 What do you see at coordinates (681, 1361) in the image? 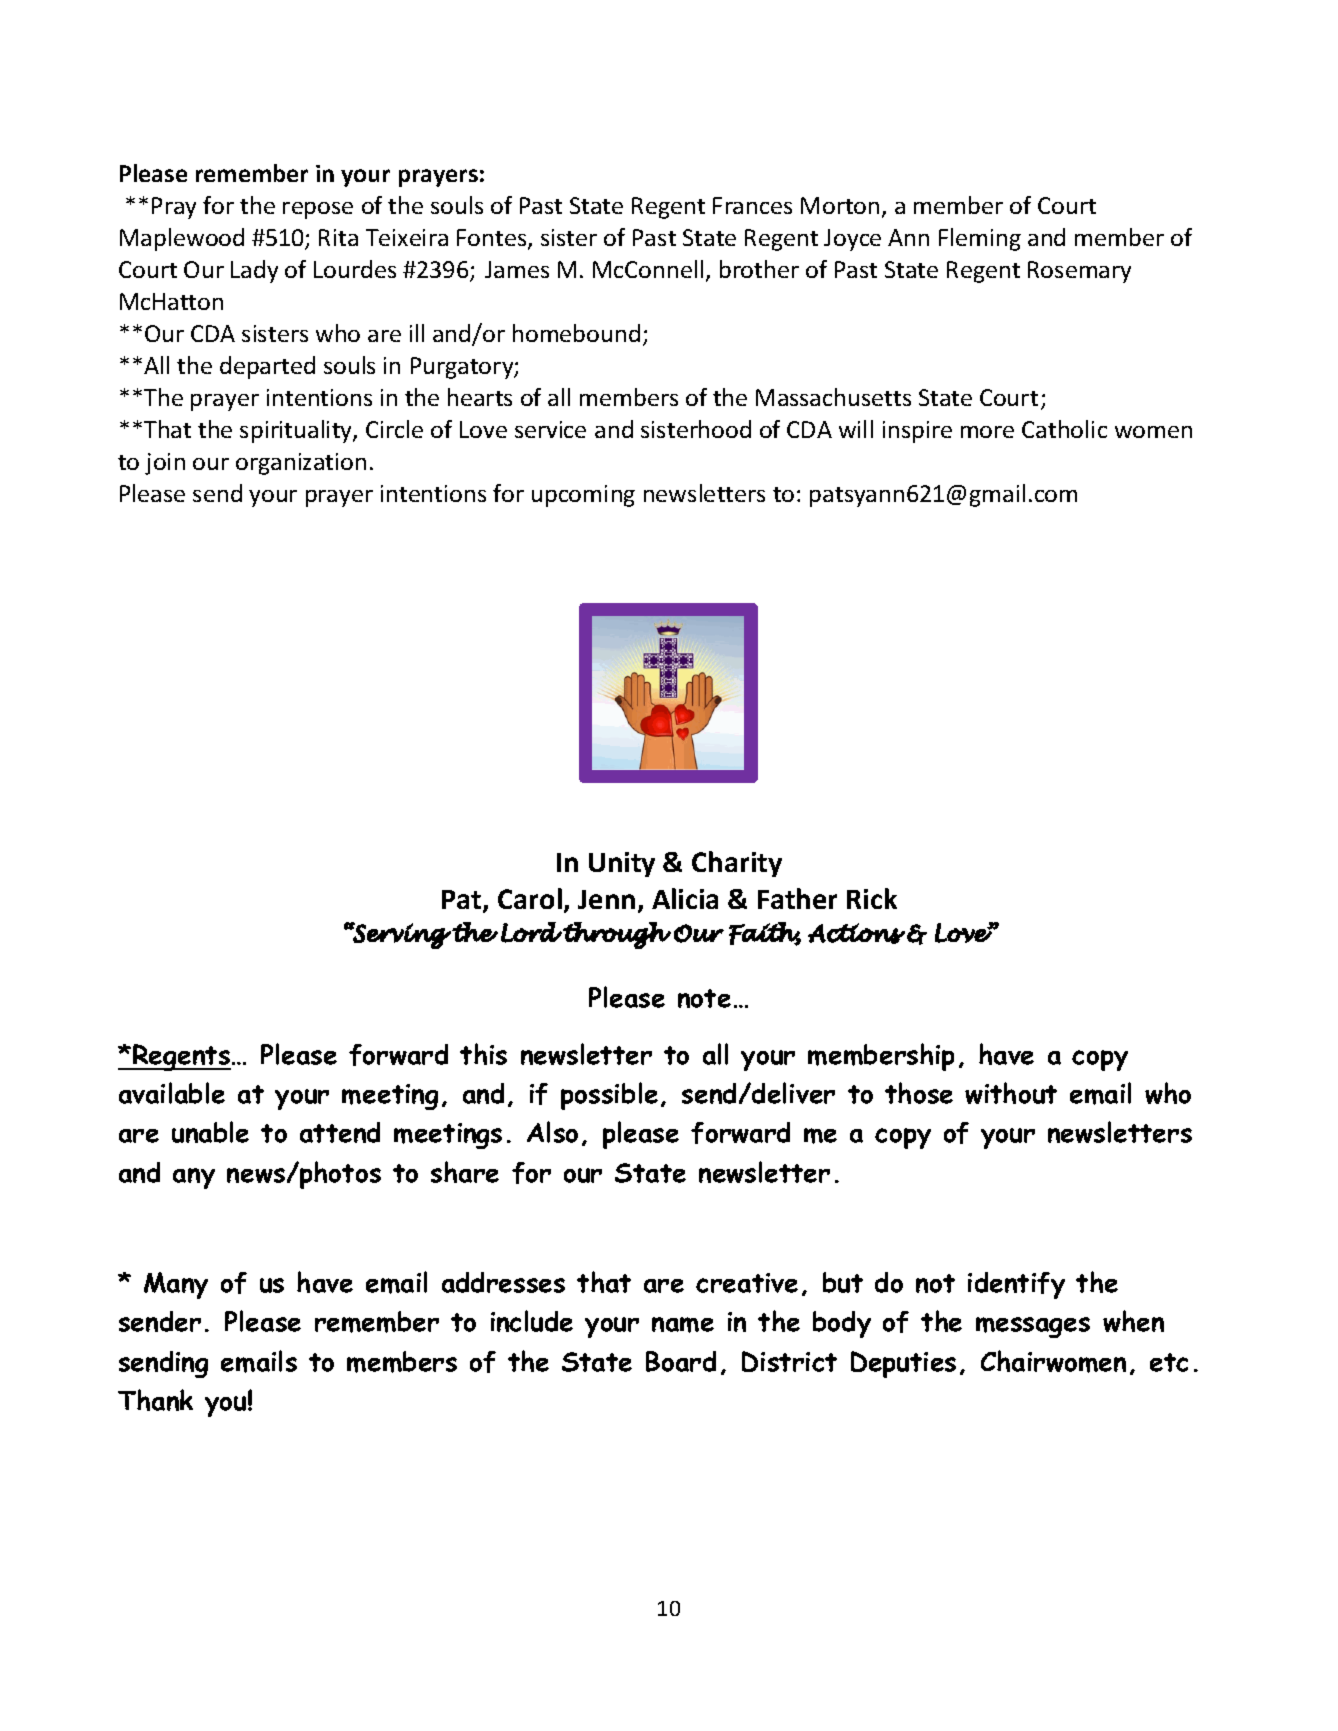
I see `Board` at bounding box center [681, 1361].
